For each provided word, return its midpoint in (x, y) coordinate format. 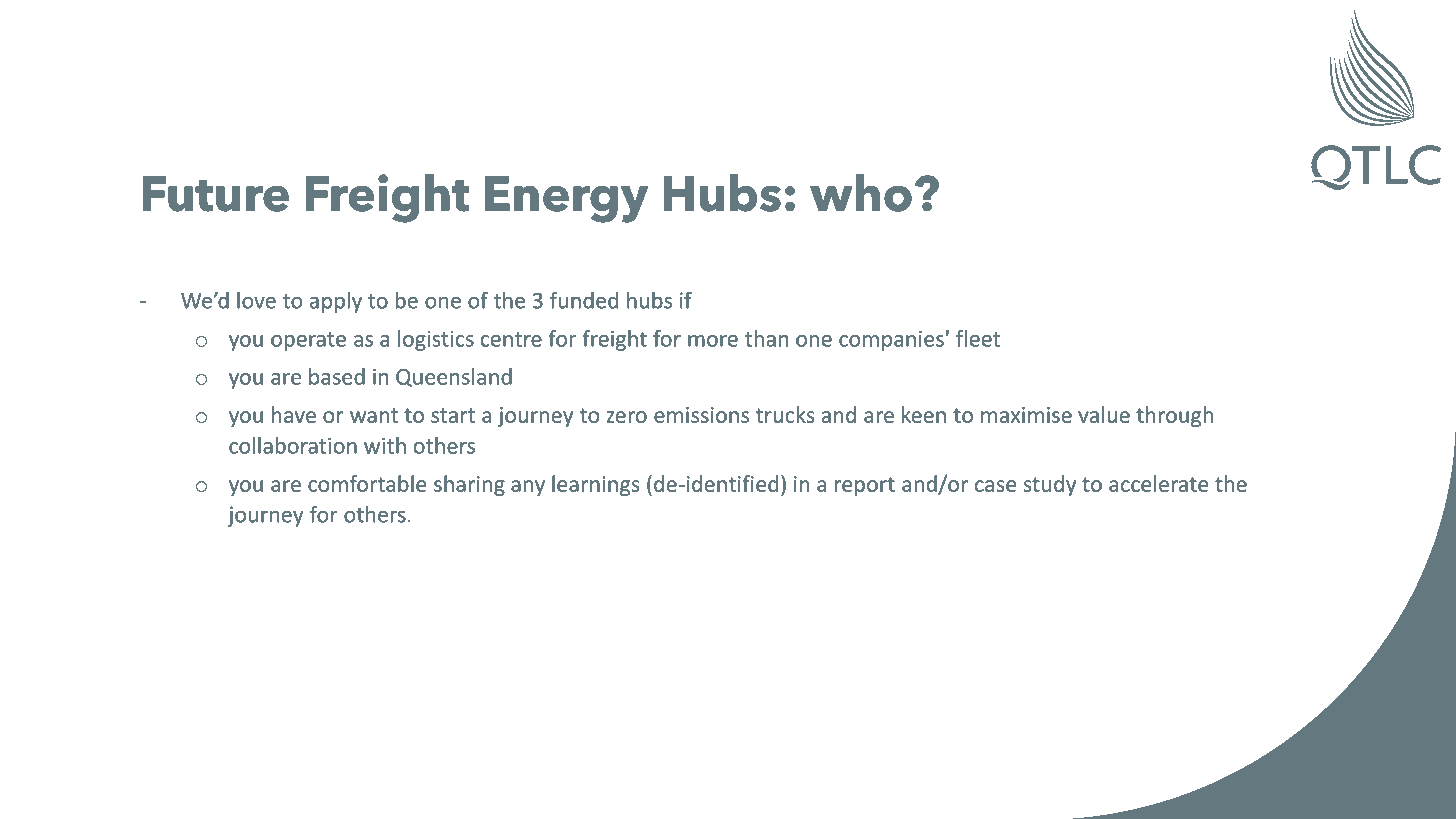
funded (584, 300)
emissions (701, 415)
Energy (566, 199)
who (861, 193)
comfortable (367, 483)
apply (336, 302)
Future (216, 194)
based (337, 376)
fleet (978, 338)
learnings (596, 485)
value (1104, 414)
